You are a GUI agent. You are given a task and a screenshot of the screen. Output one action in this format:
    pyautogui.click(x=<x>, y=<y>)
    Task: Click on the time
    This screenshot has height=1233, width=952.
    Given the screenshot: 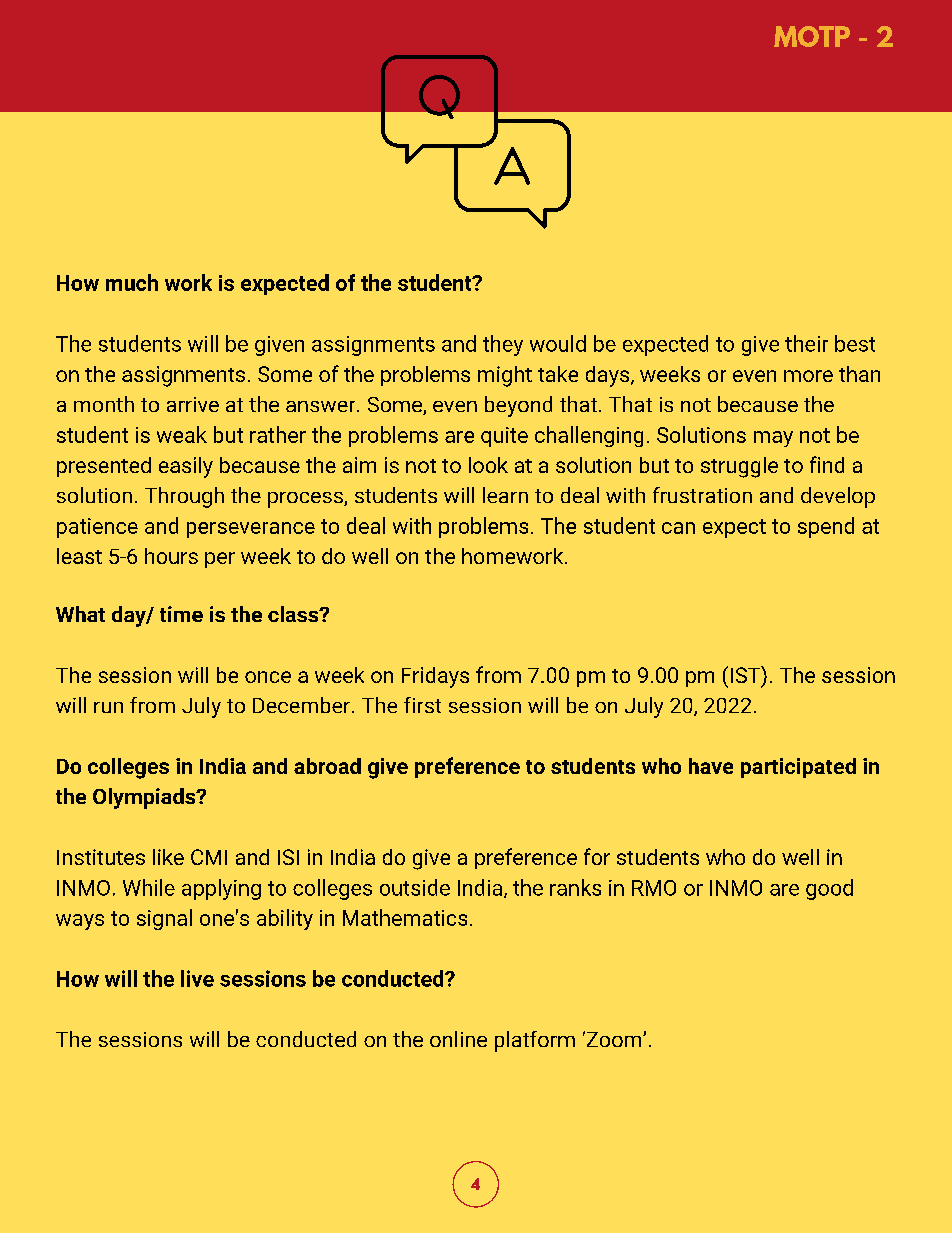 What is the action you would take?
    pyautogui.click(x=181, y=614)
